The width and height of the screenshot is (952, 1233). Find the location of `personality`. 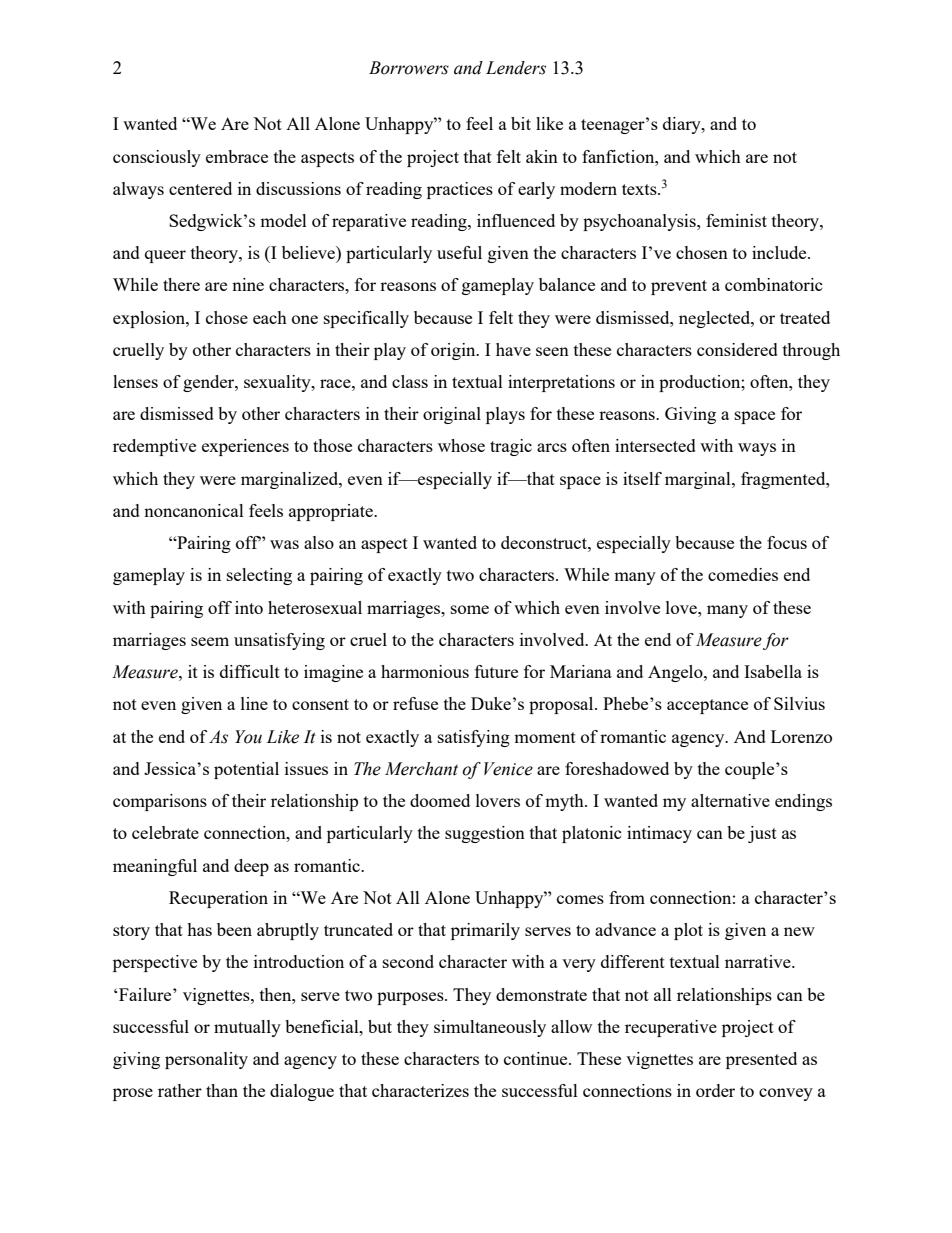

personality is located at coordinates (206, 1060).
